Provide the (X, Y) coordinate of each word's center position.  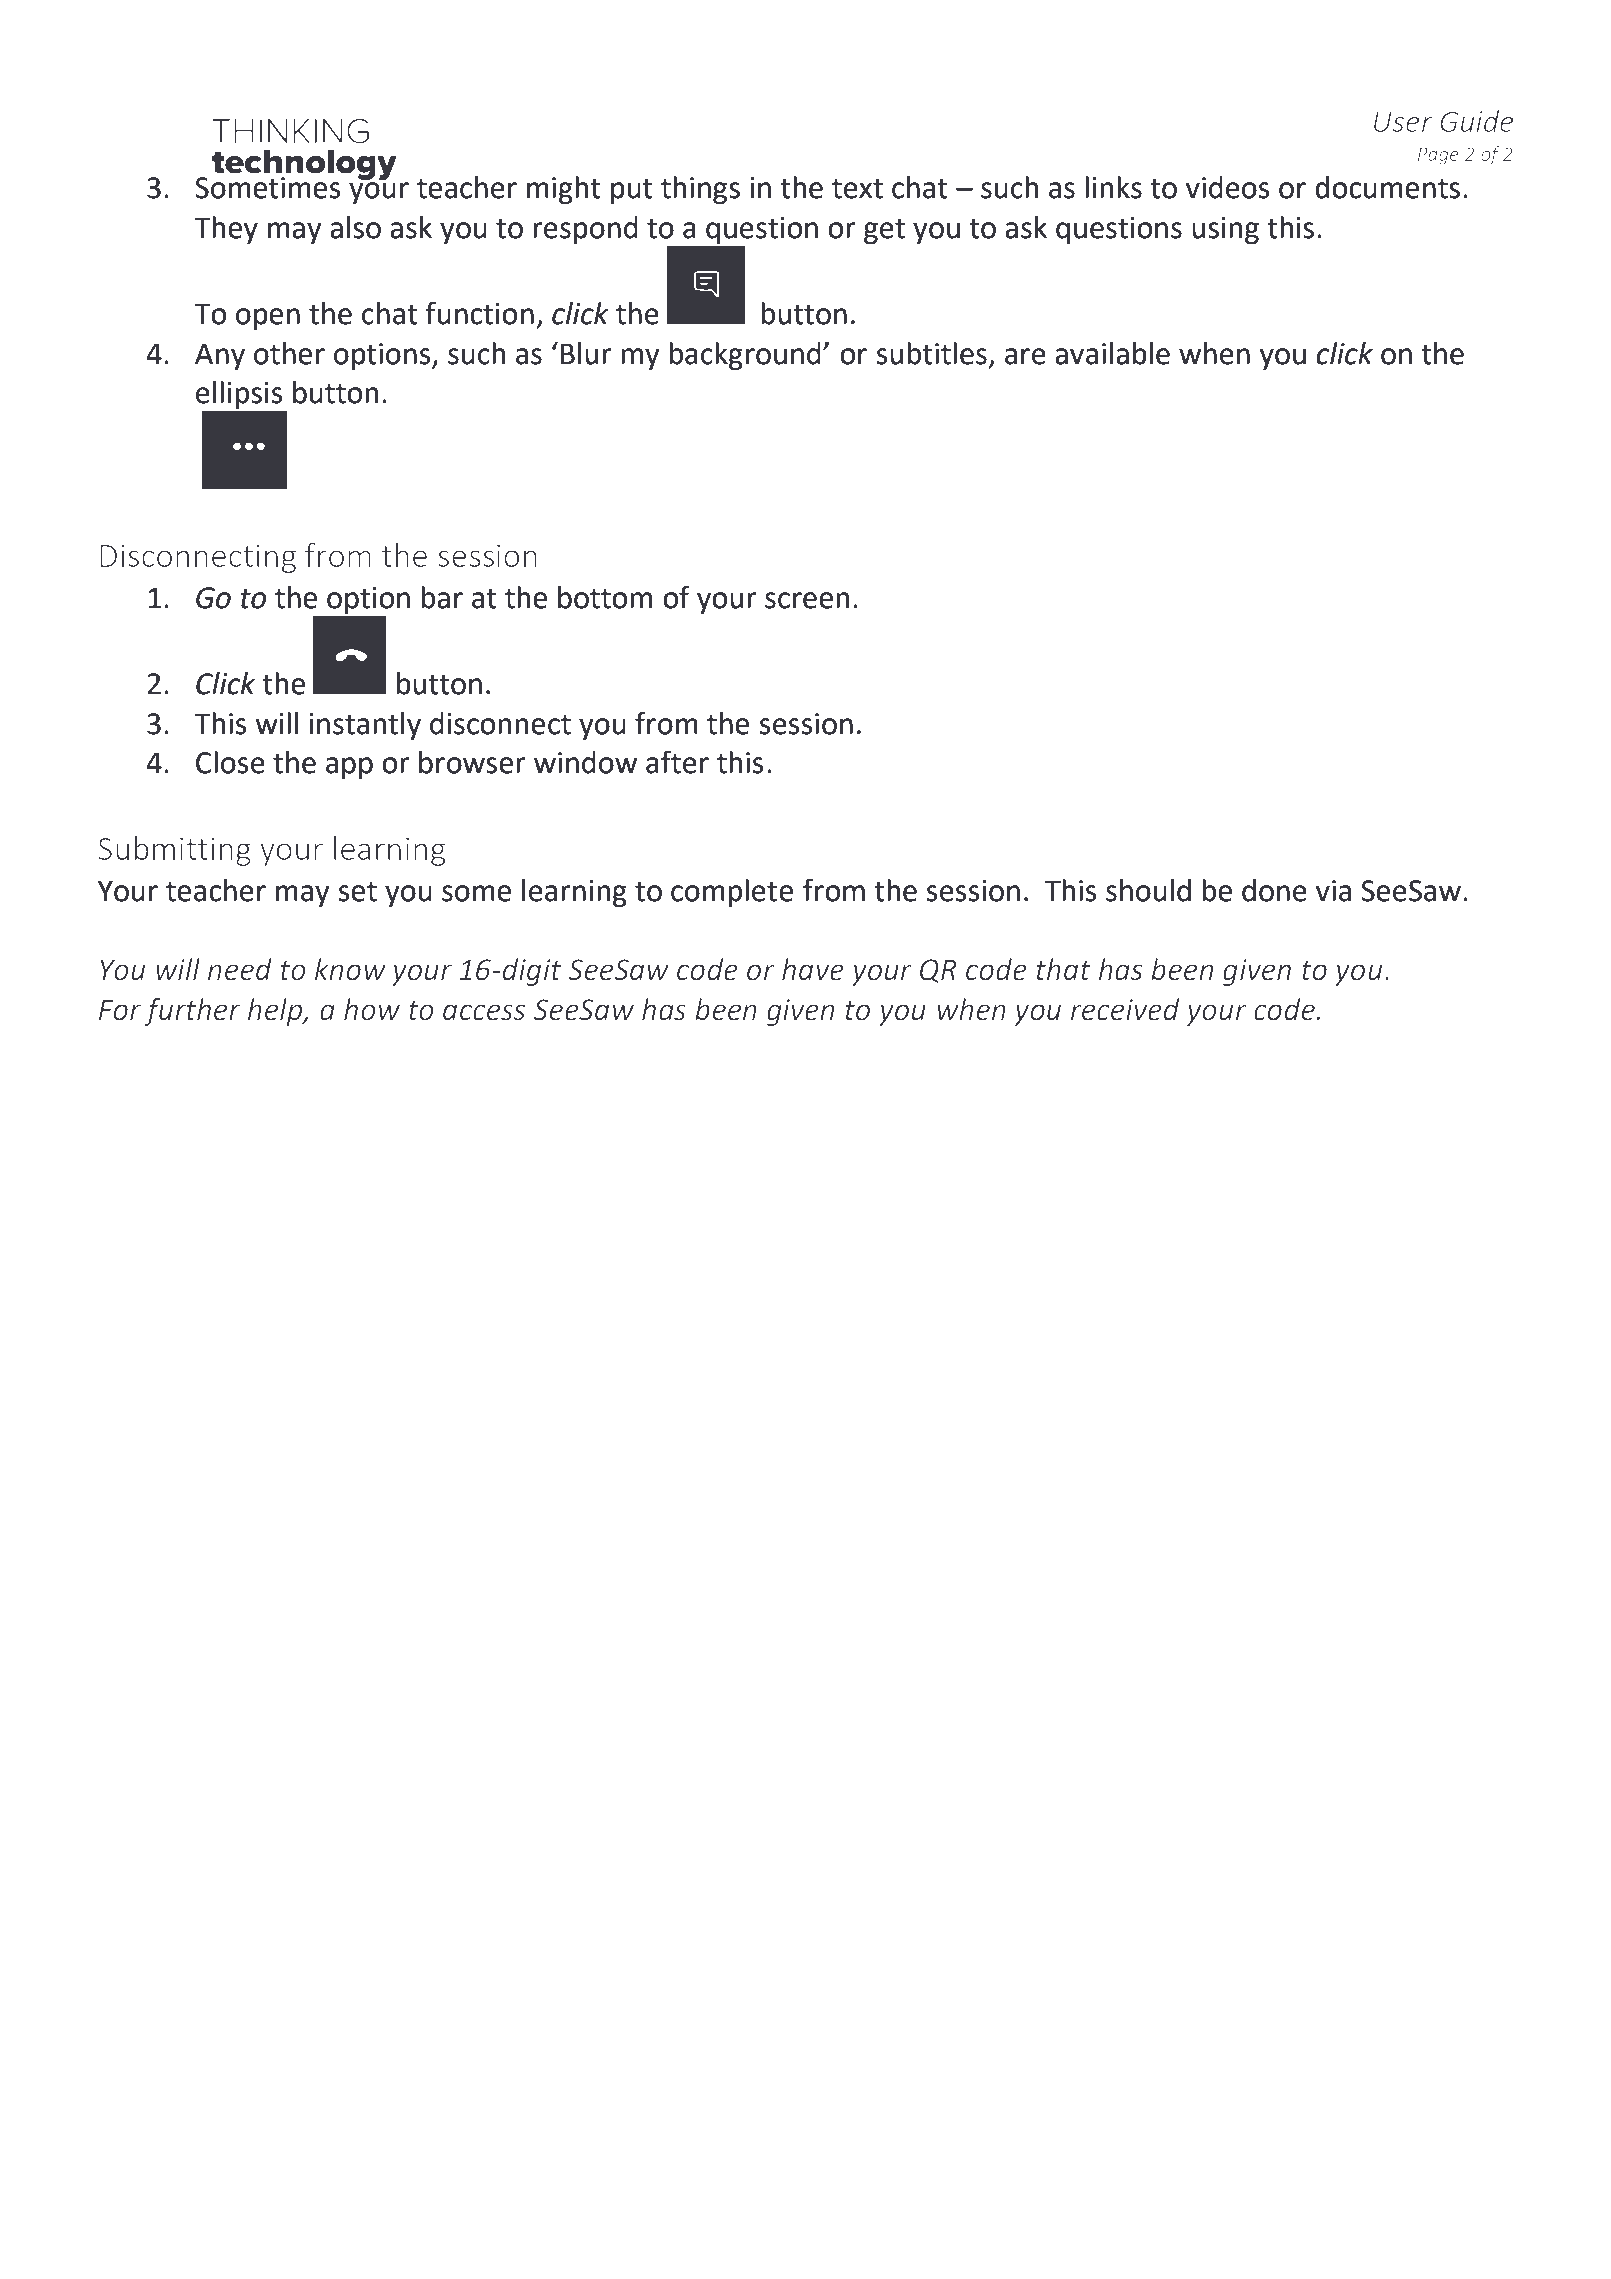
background (745, 356)
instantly (365, 726)
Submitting (174, 851)
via (1333, 891)
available (1112, 353)
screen (807, 600)
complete (732, 893)
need (240, 969)
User (1403, 122)
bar (442, 597)
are (1025, 356)
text (857, 188)
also (355, 227)
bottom (605, 597)
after (677, 762)
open (268, 319)
